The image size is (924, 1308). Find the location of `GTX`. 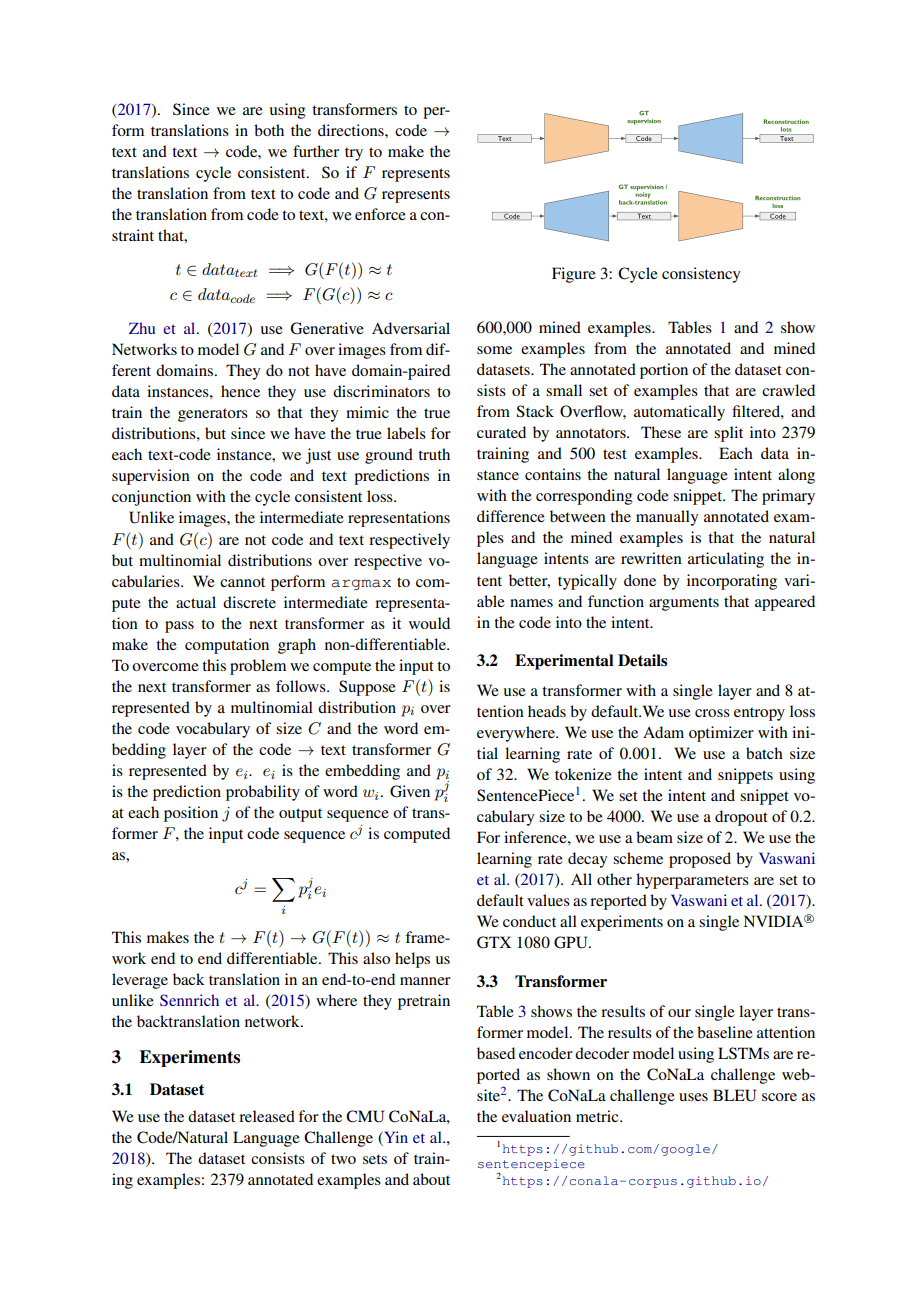

GTX is located at coordinates (494, 942).
